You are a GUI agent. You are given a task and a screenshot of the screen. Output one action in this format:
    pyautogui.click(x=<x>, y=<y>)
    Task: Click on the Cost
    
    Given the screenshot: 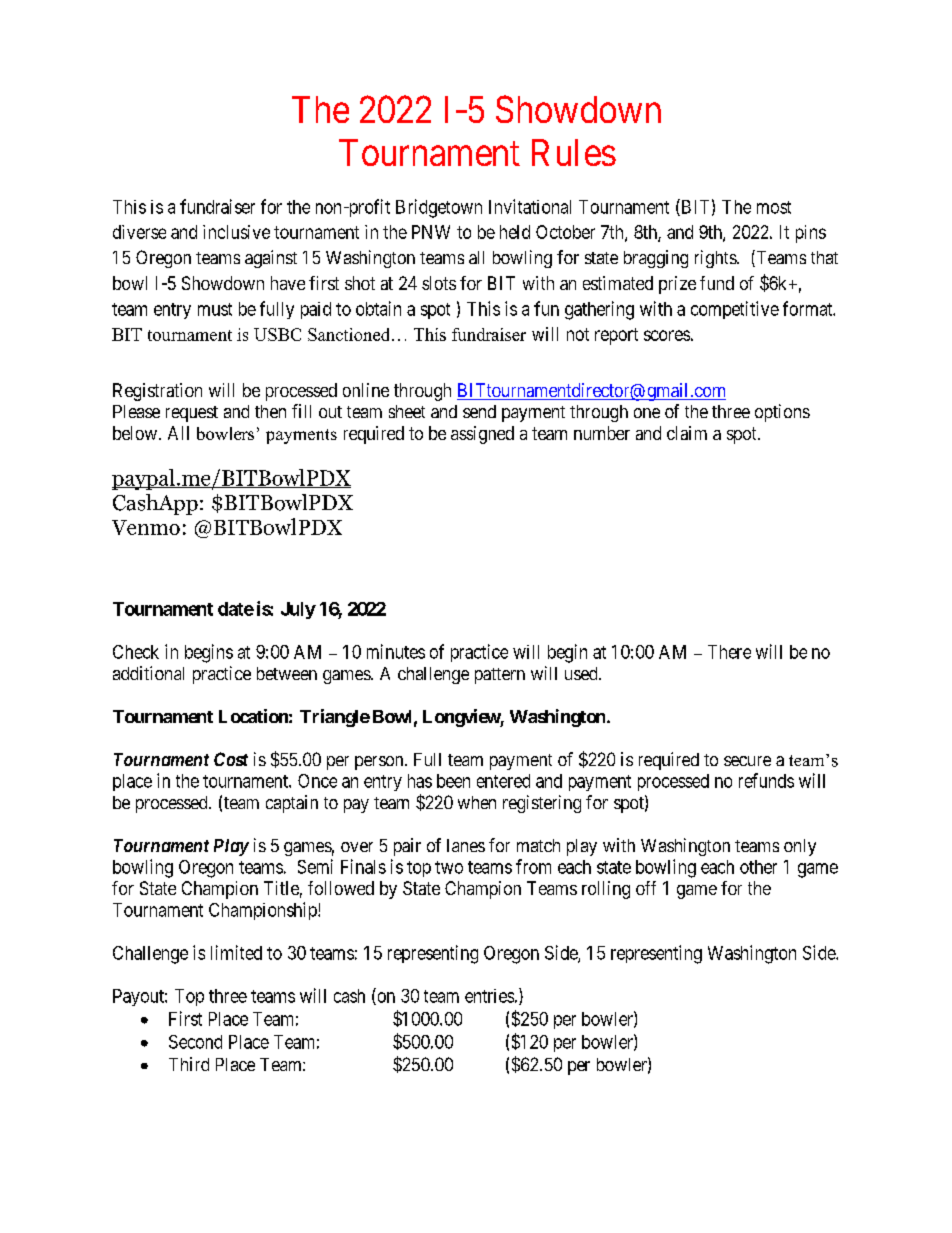 What is the action you would take?
    pyautogui.click(x=231, y=759)
